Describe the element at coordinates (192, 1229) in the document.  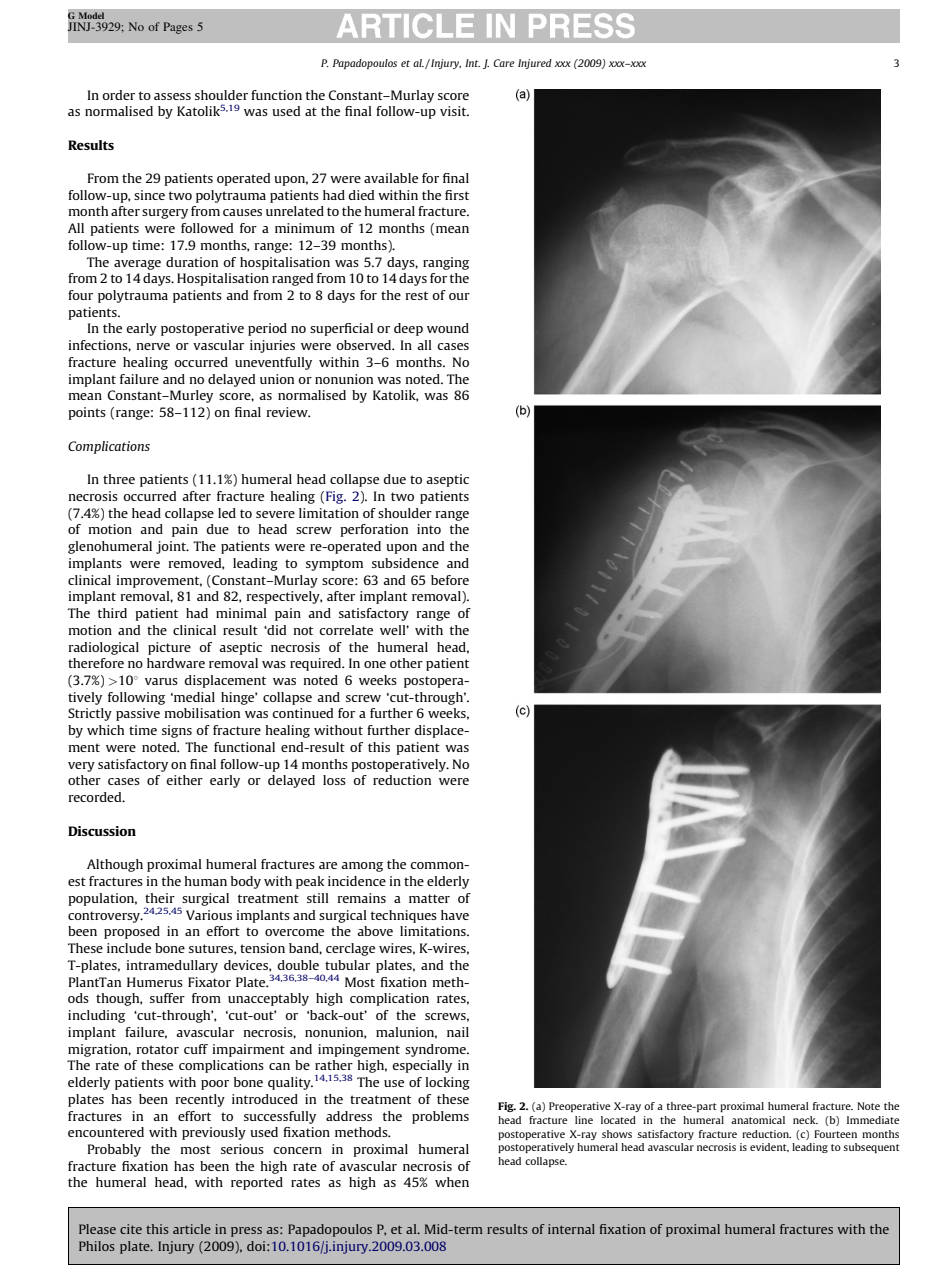
I see `article` at that location.
